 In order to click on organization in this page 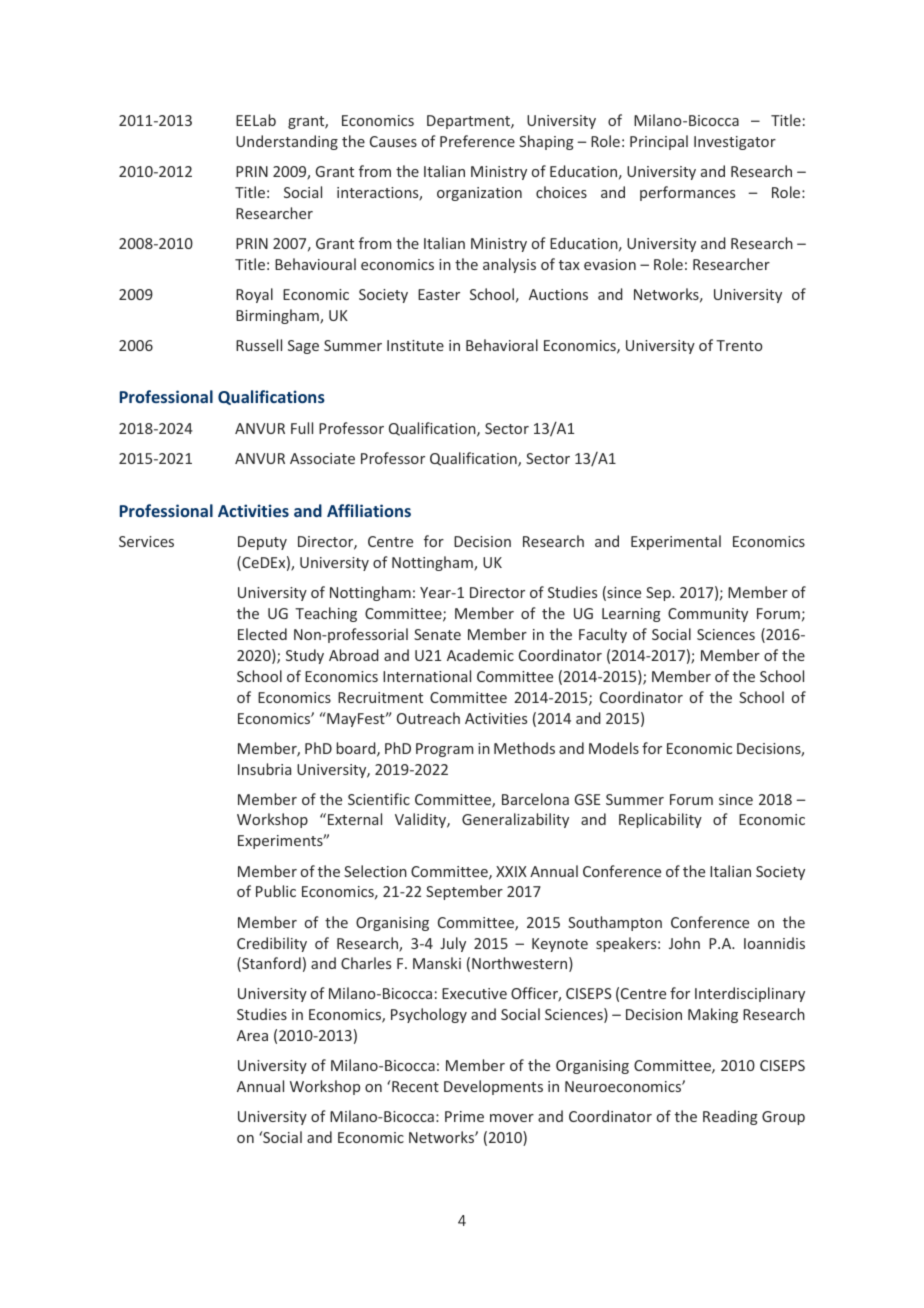, I will do `click(479, 194)`.
